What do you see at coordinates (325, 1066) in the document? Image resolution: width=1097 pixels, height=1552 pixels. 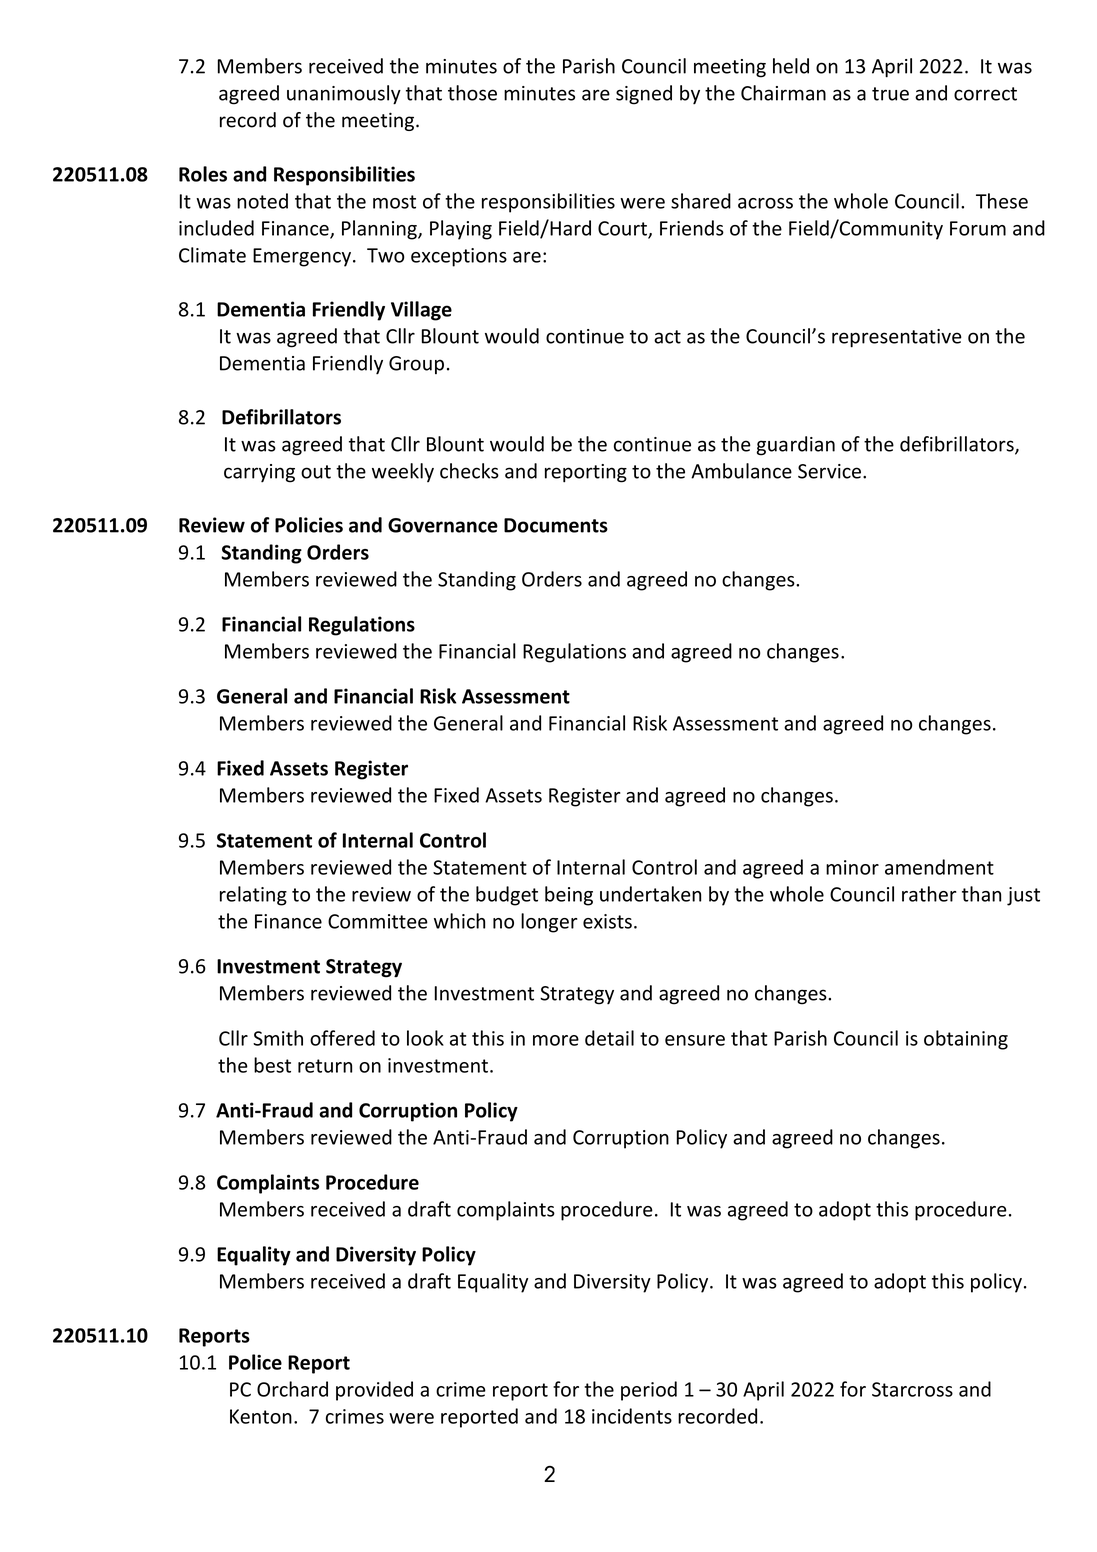 I see `return` at bounding box center [325, 1066].
